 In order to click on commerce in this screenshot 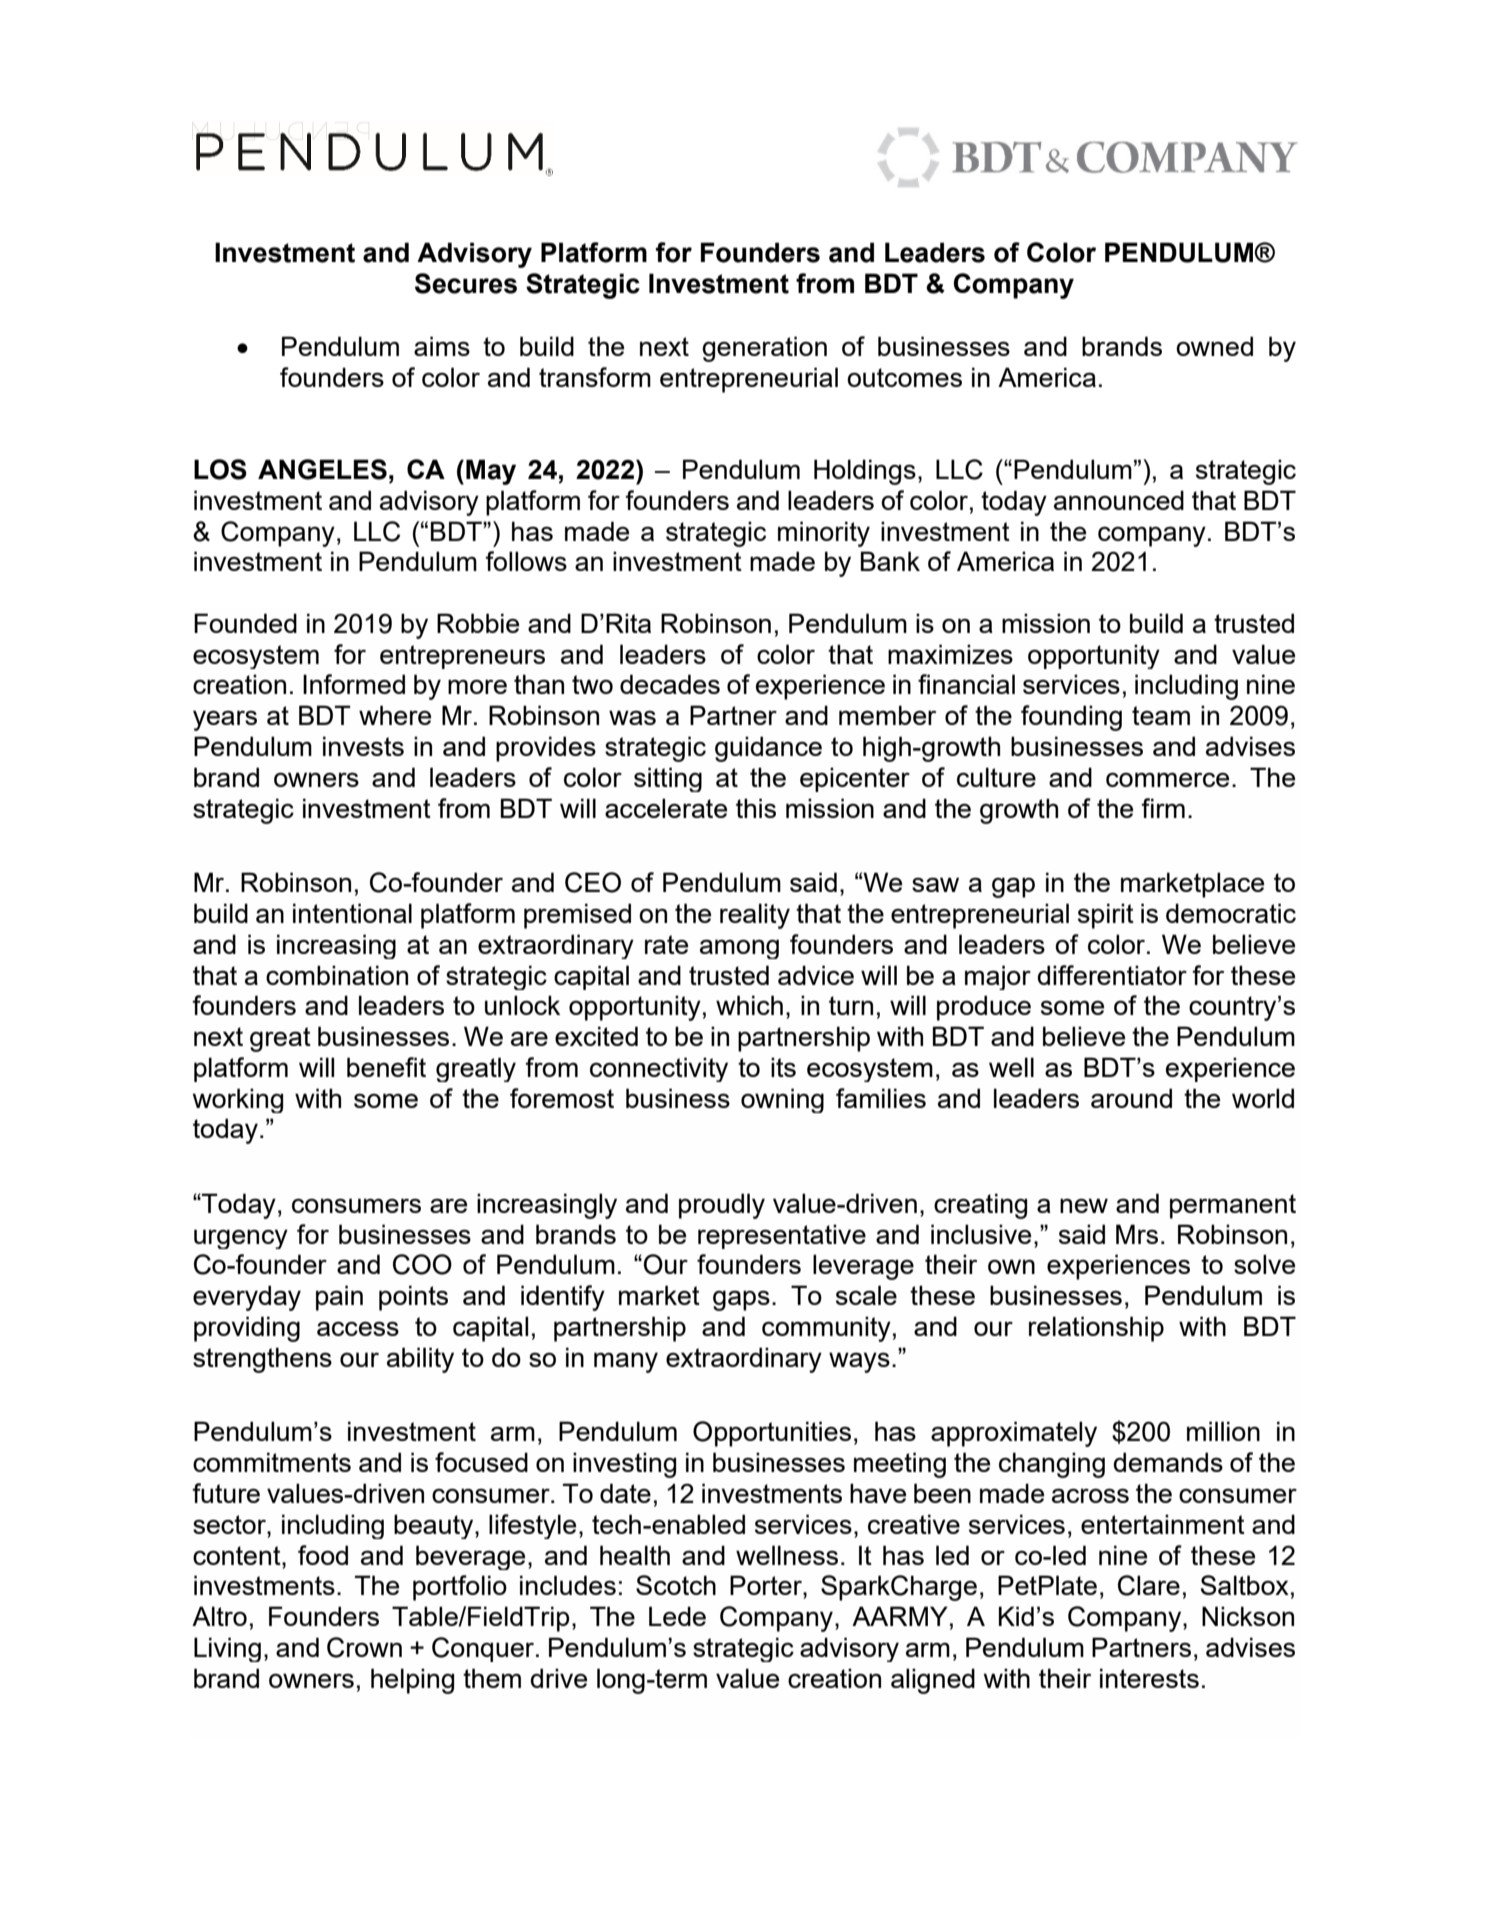, I will do `click(1167, 779)`.
